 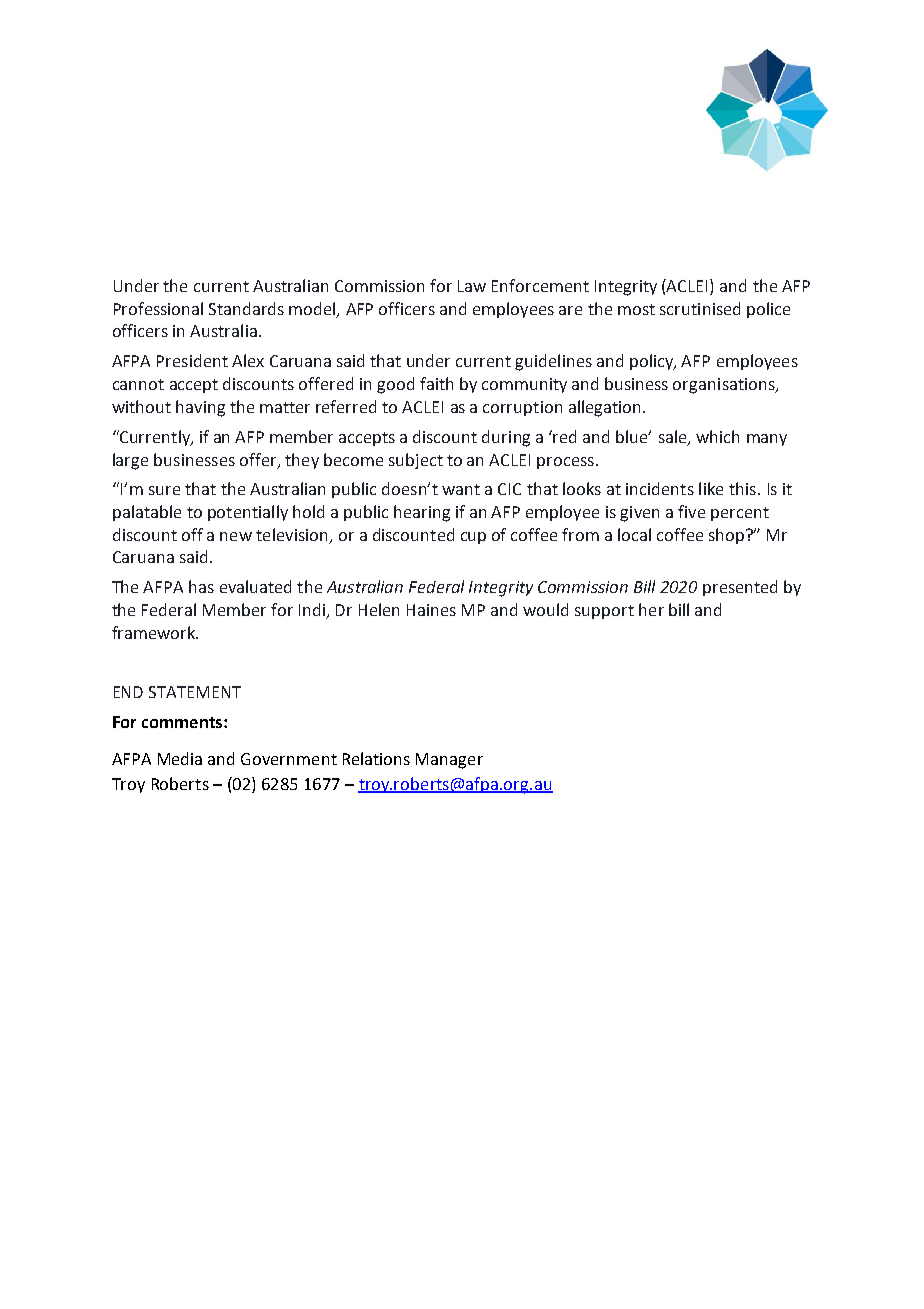 I want to click on her, so click(x=651, y=609).
